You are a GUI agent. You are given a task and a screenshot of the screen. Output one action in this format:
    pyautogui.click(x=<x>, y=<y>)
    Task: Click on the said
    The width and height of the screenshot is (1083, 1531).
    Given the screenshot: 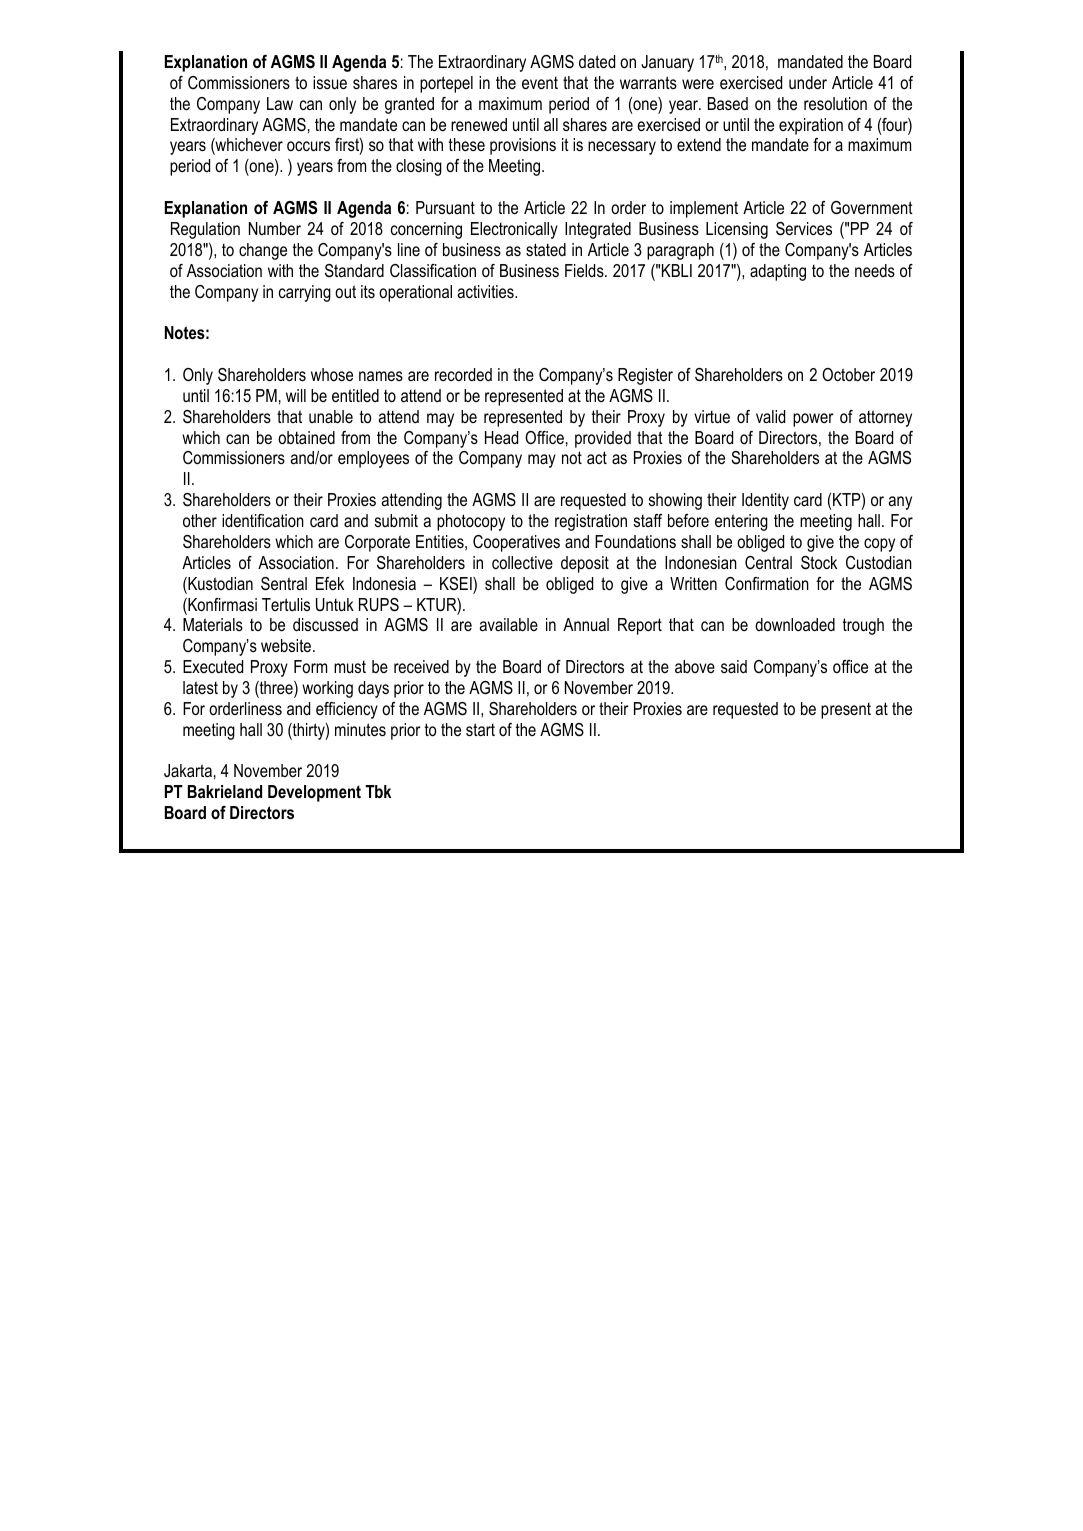 What is the action you would take?
    pyautogui.click(x=734, y=666)
